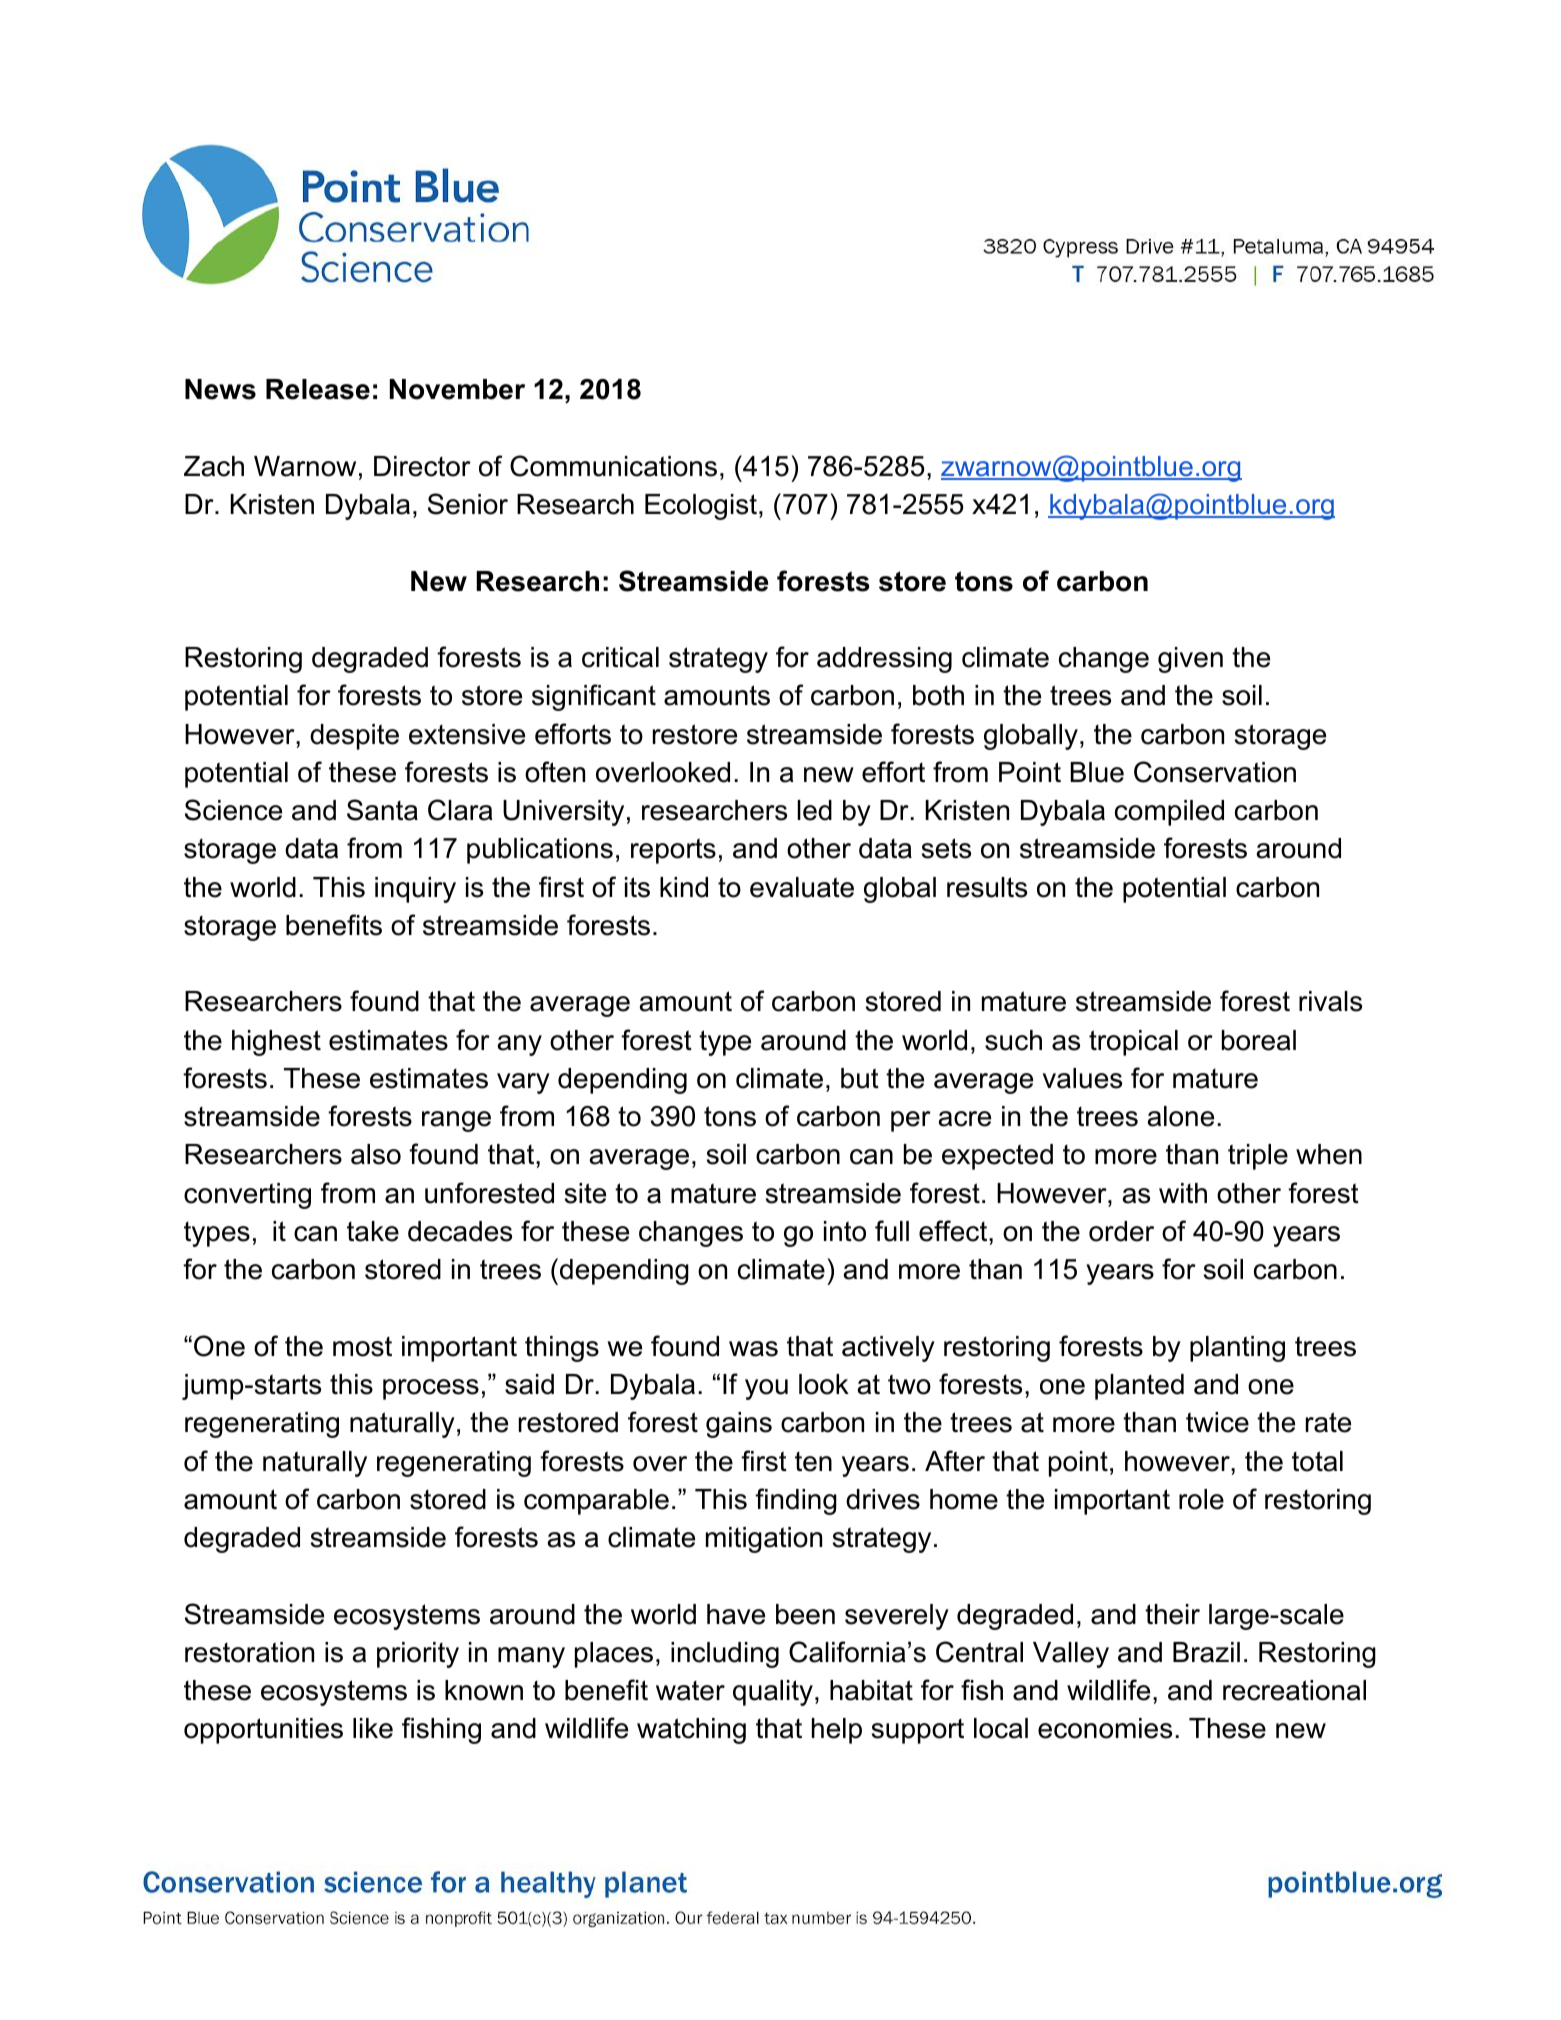  What do you see at coordinates (415, 890) in the screenshot?
I see `inquiry` at bounding box center [415, 890].
